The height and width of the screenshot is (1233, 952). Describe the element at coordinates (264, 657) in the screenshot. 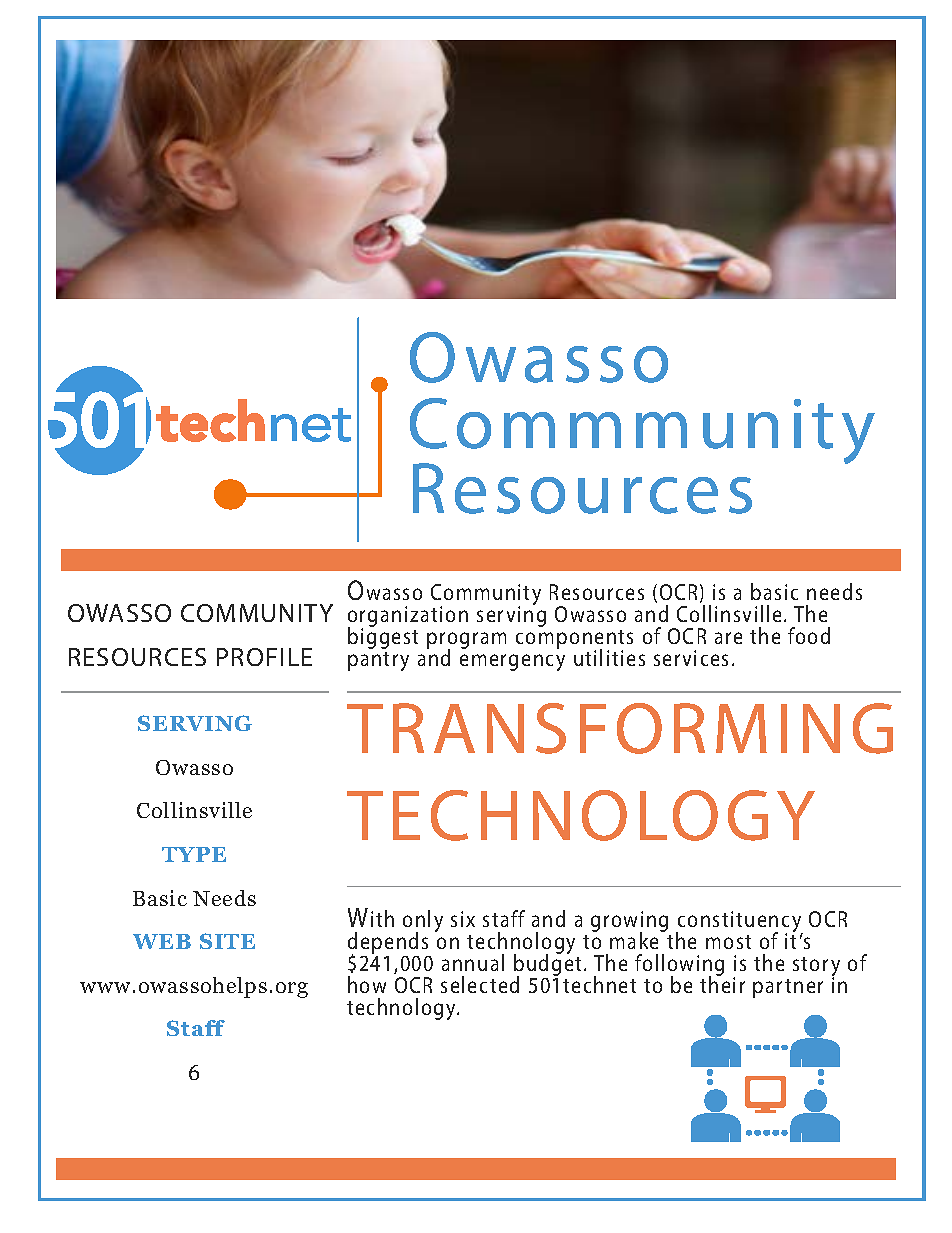

I see `PROFILE` at that location.
